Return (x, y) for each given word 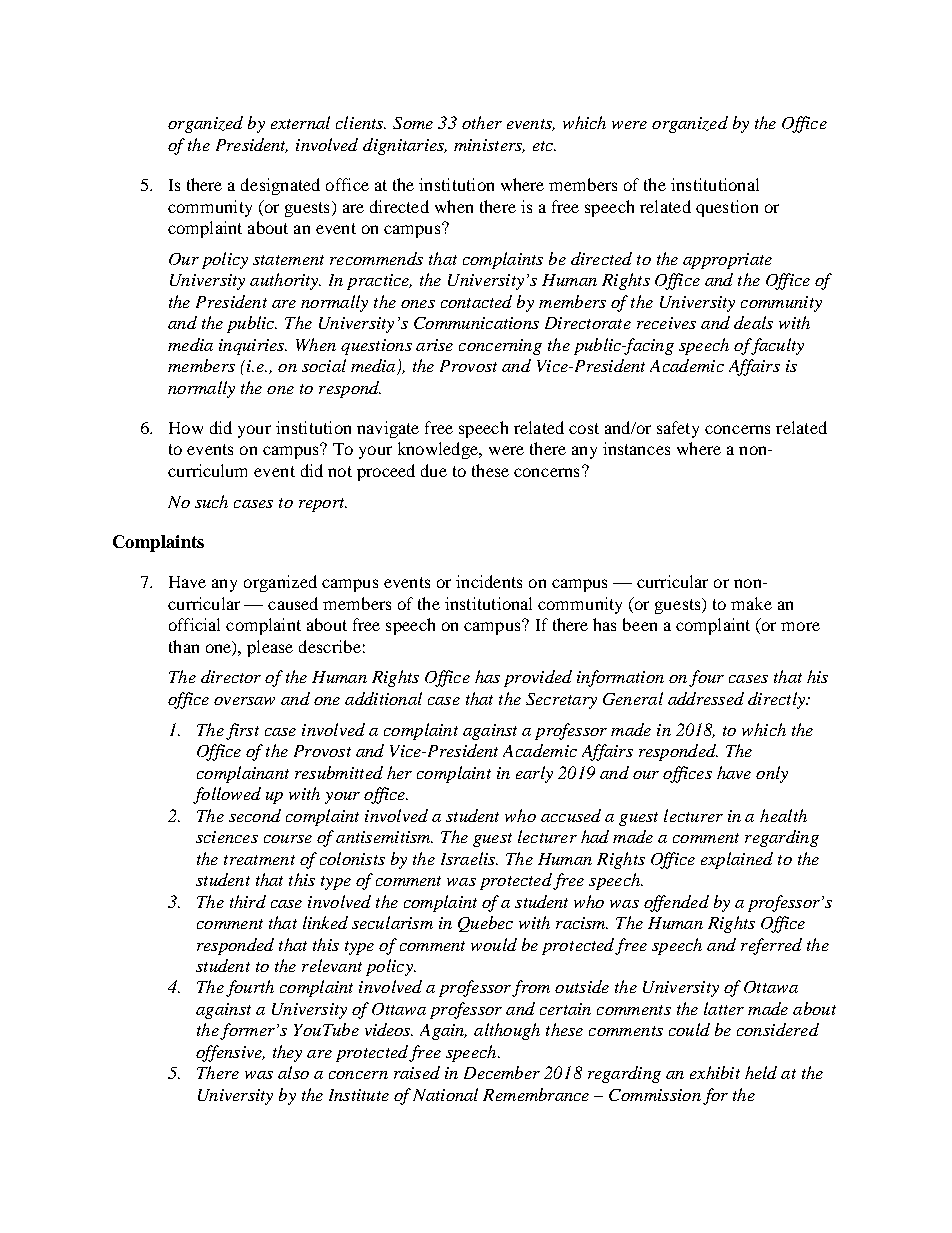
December (502, 1072)
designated (280, 186)
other (482, 122)
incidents (489, 581)
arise (434, 345)
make (751, 603)
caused (293, 603)
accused (571, 815)
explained (737, 860)
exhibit (715, 1072)
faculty (776, 346)
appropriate (727, 261)
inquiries (253, 347)
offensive (230, 1053)
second (255, 815)
